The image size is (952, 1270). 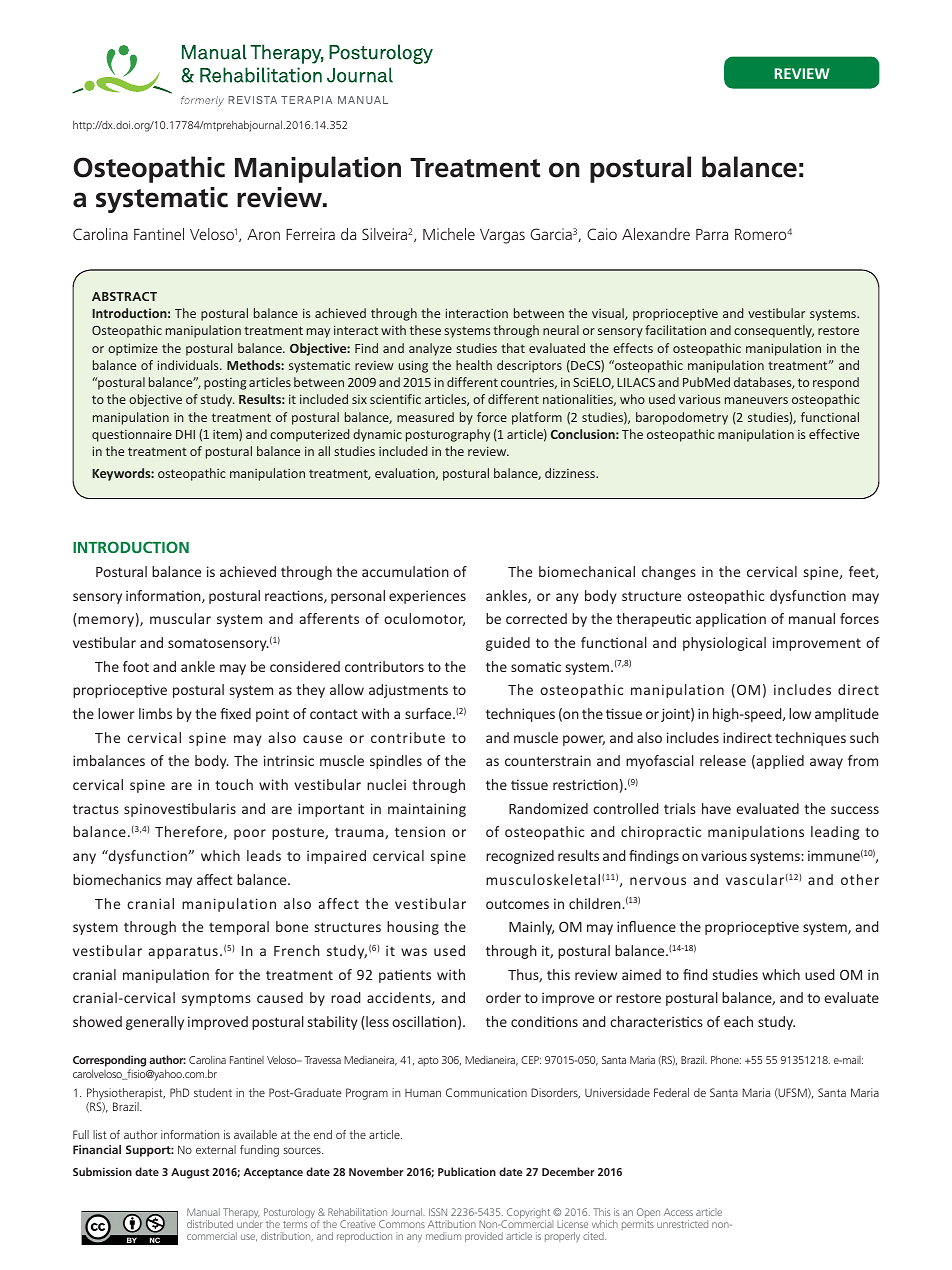 I want to click on distributed, so click(x=210, y=1224).
